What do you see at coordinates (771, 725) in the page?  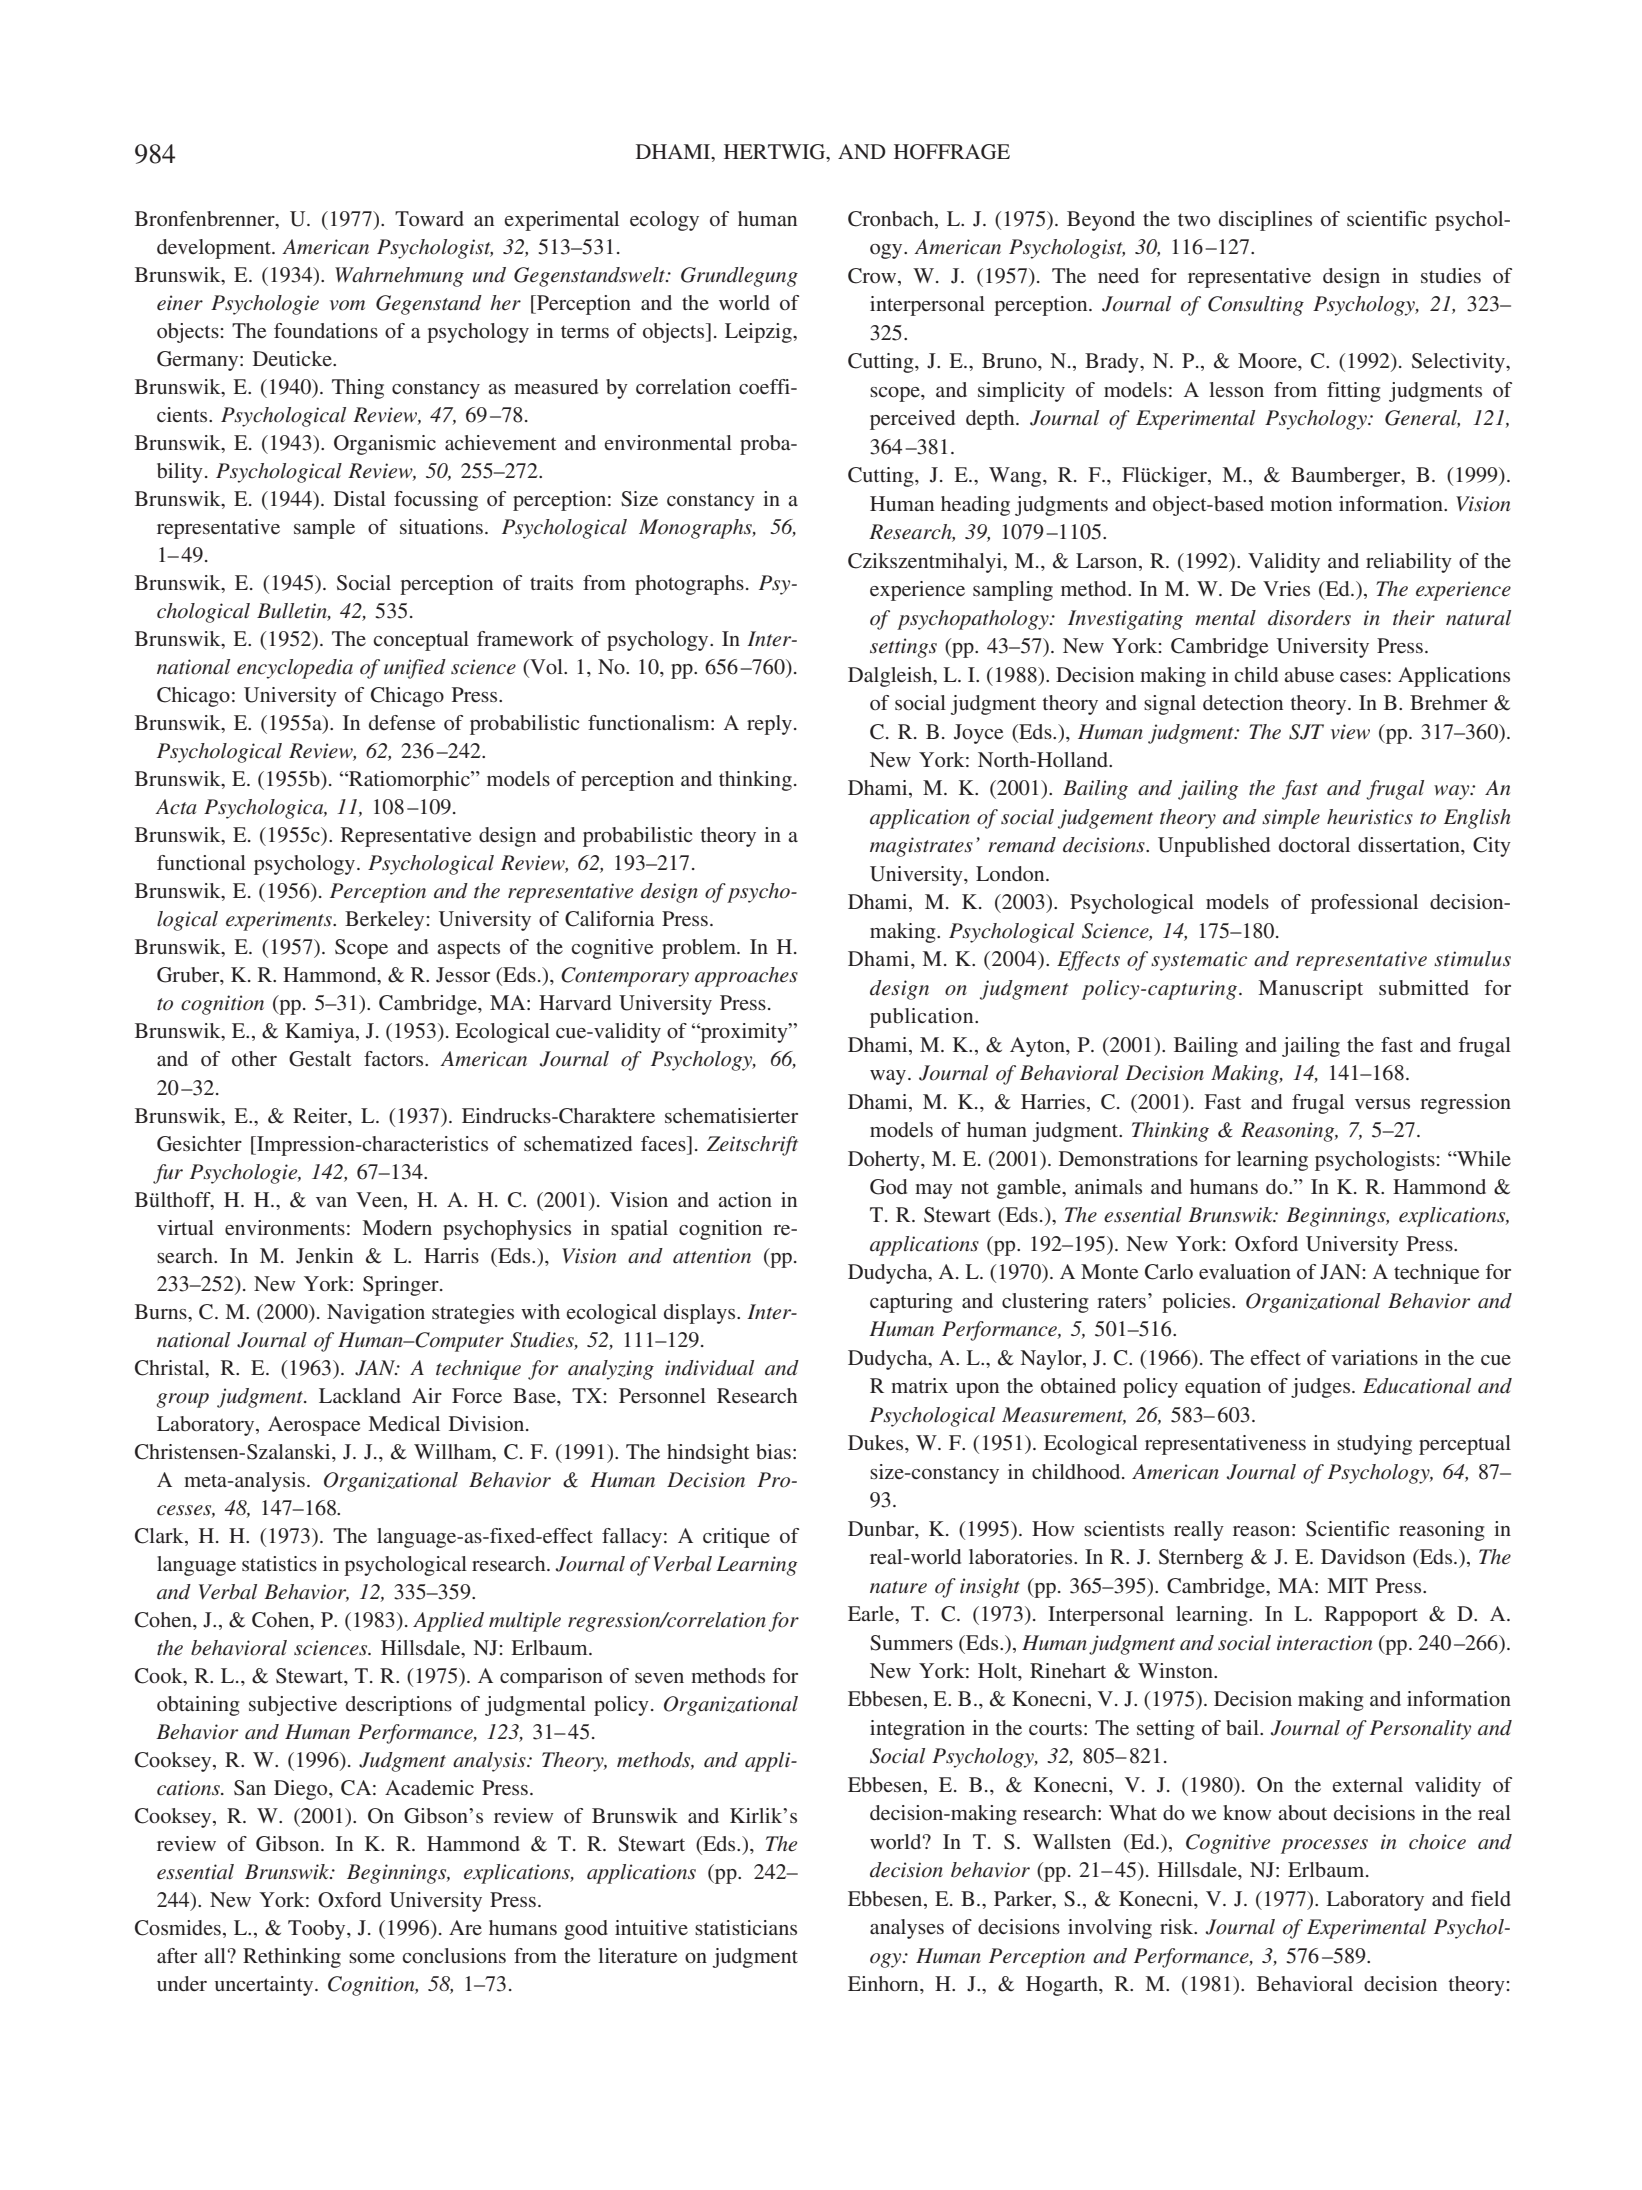 I see `reply` at bounding box center [771, 725].
